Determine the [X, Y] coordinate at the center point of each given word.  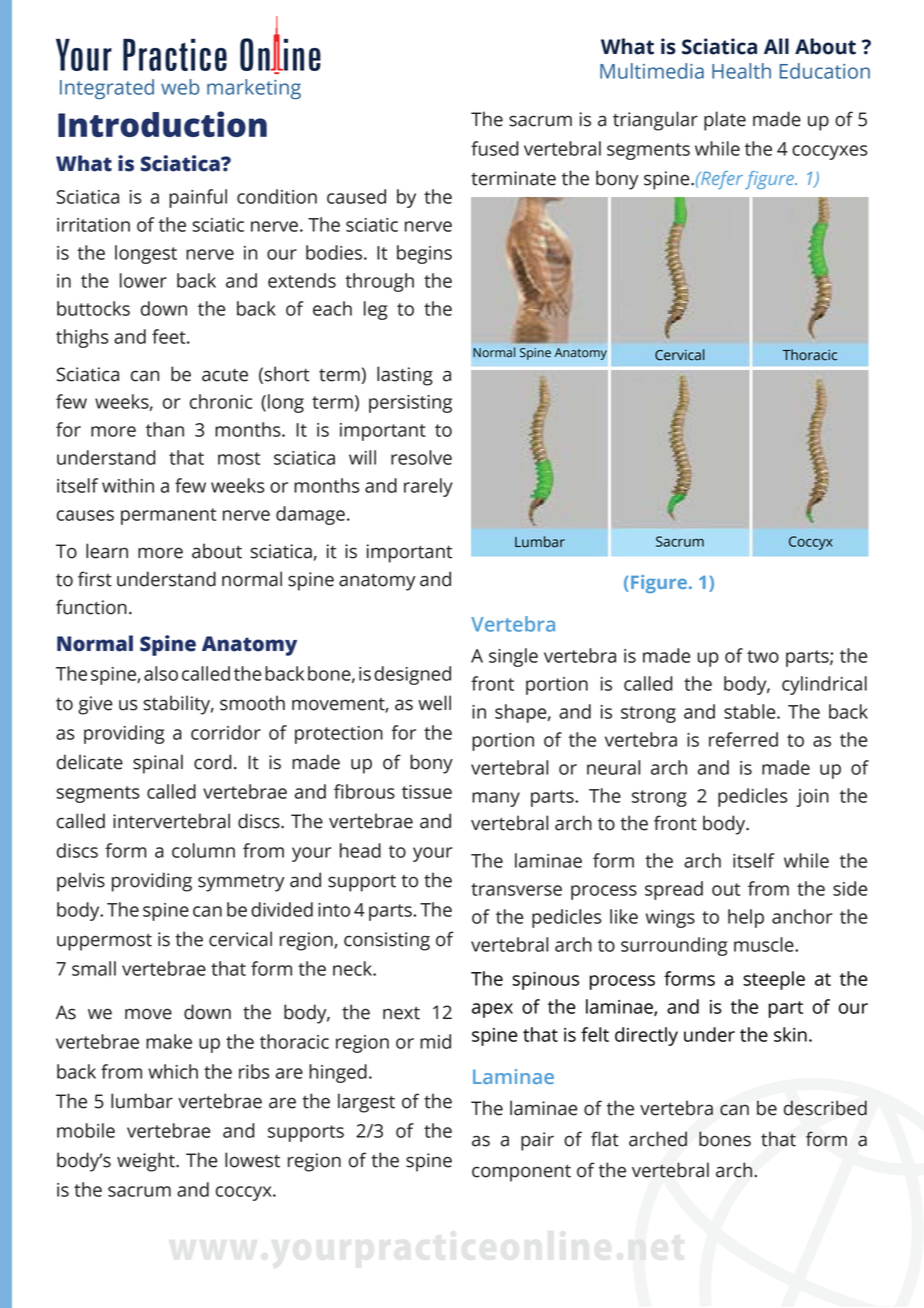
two [763, 656]
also [161, 673]
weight [147, 1162]
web [180, 87]
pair [537, 1141]
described [825, 1108]
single [513, 657]
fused [495, 148]
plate [725, 121]
